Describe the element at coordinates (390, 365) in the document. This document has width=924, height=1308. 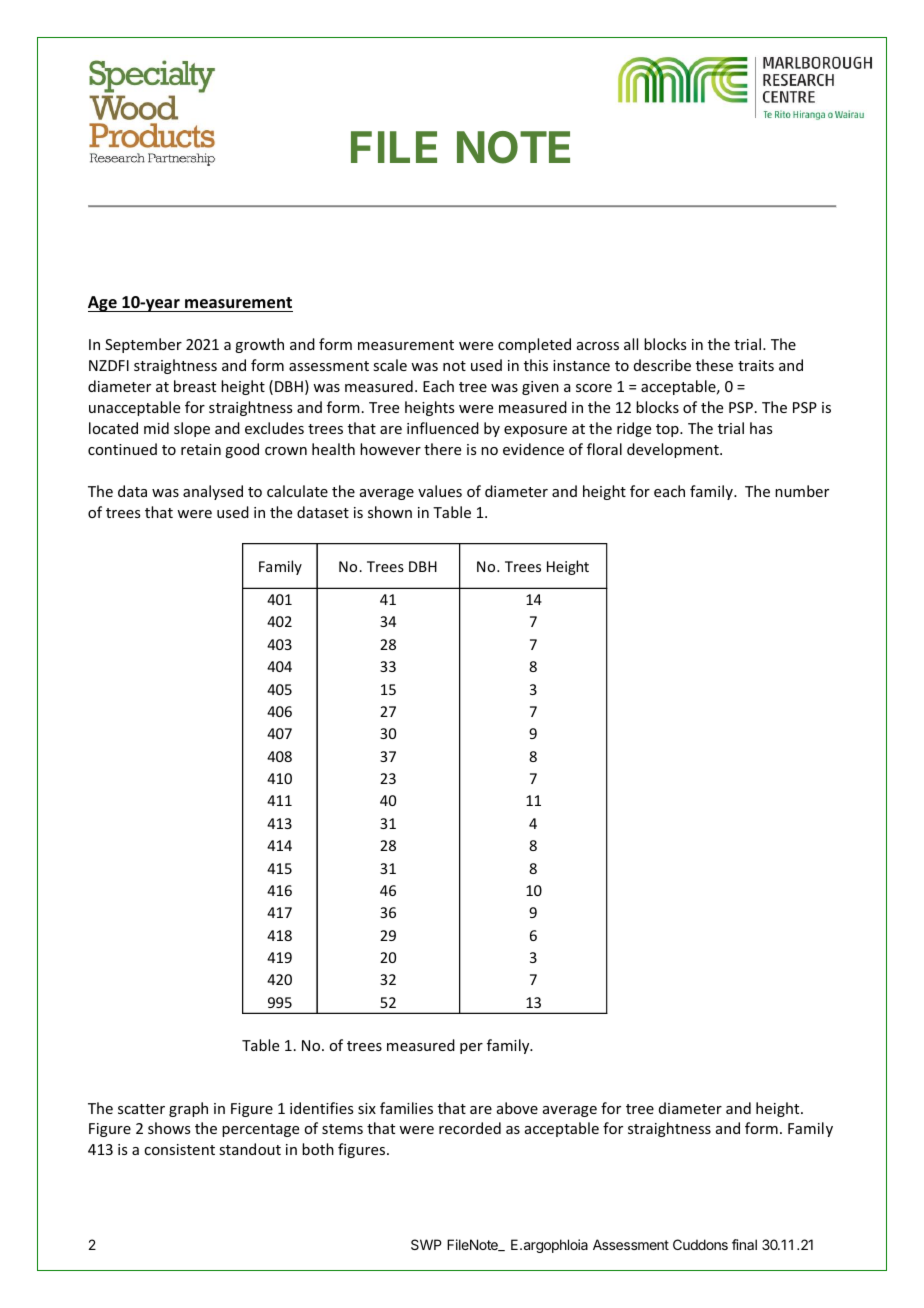
I see `scale` at that location.
